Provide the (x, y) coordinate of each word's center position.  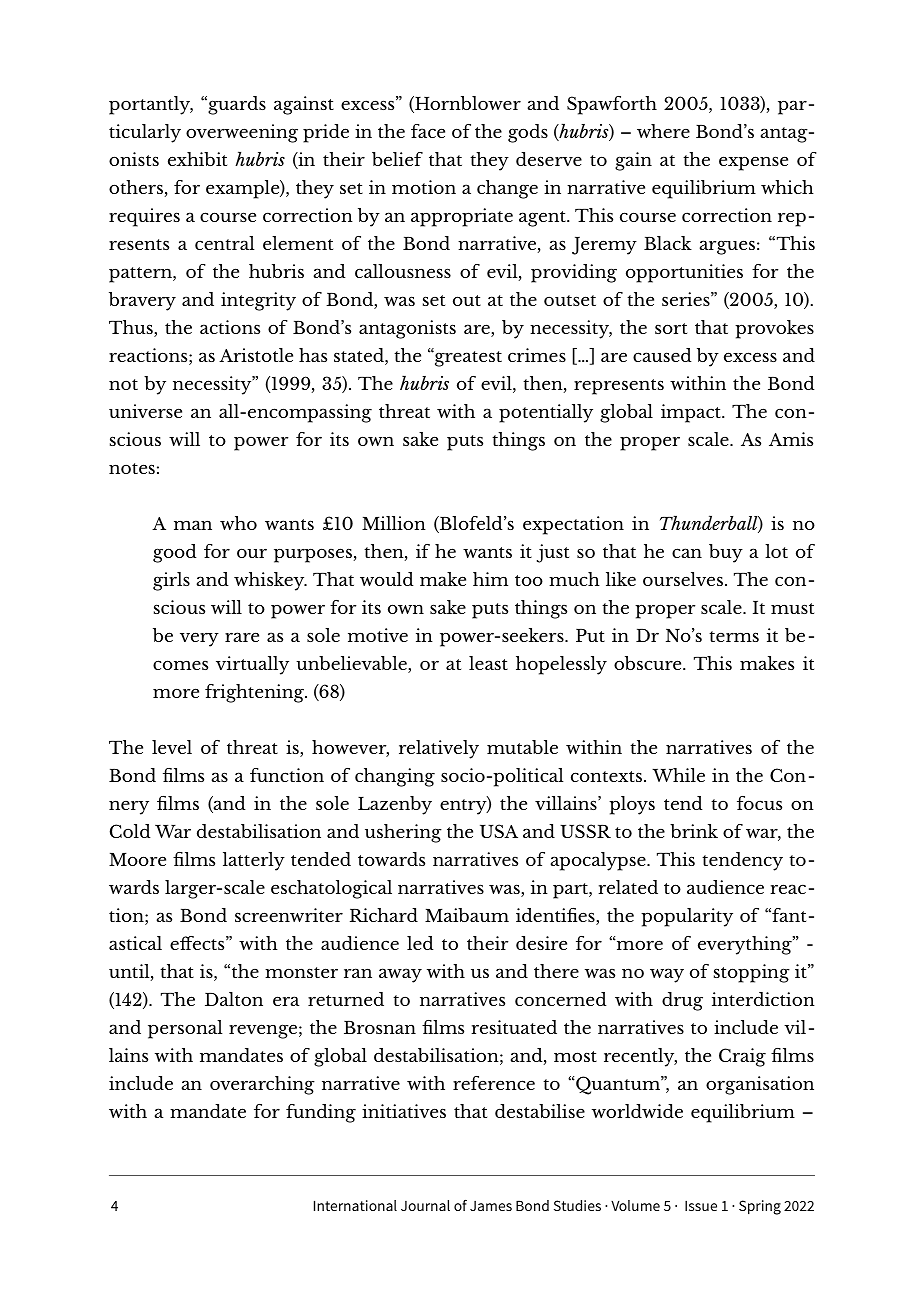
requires (144, 217)
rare (242, 637)
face (428, 131)
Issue (701, 1206)
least (488, 663)
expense (753, 163)
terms (734, 636)
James (491, 1206)
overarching (262, 1085)
